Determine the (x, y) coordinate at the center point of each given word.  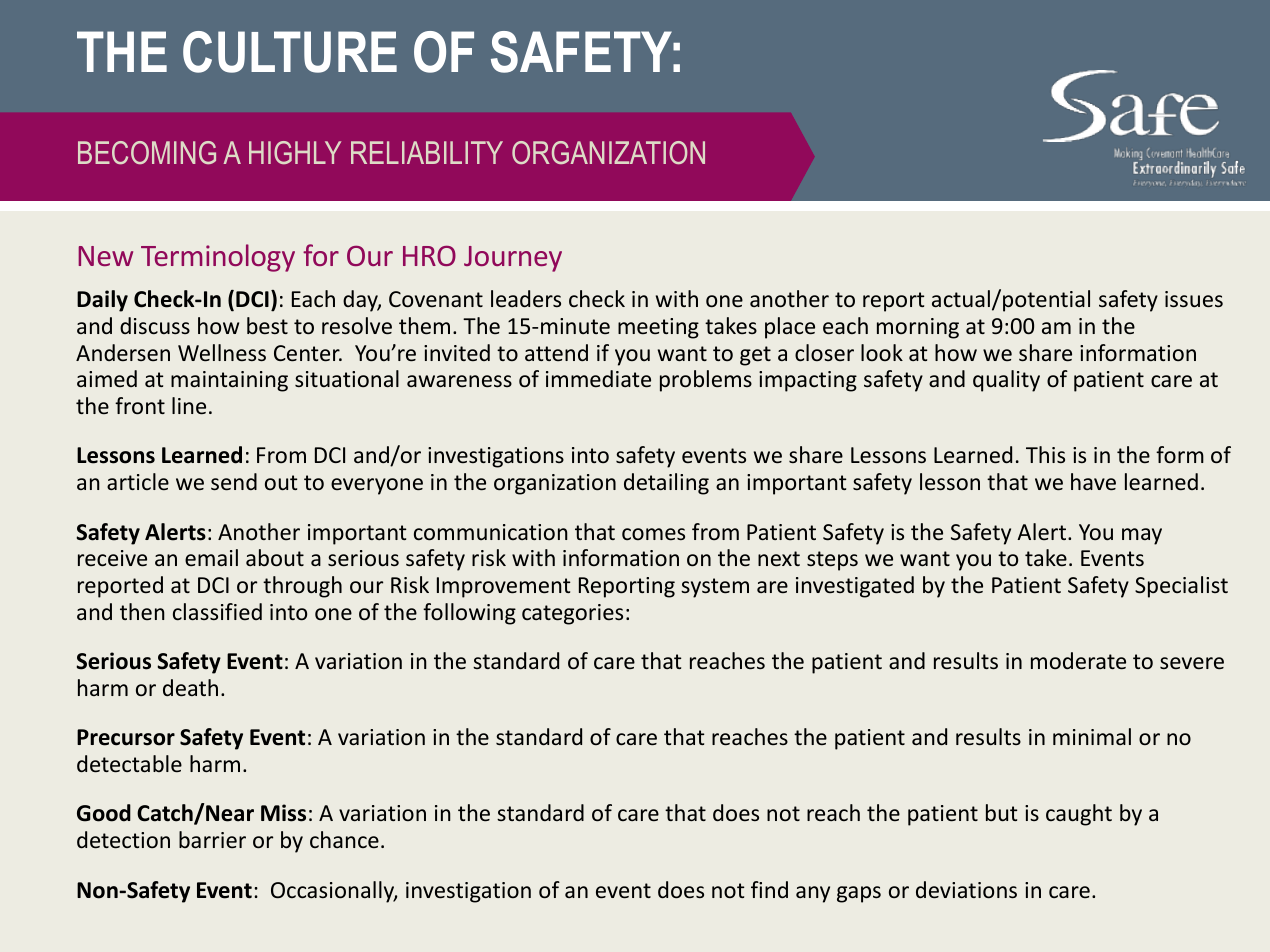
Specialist (1181, 587)
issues (1194, 299)
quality (1006, 381)
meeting (658, 328)
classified (217, 612)
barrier (212, 840)
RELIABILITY (427, 152)
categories (572, 614)
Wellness (222, 353)
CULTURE (290, 52)
